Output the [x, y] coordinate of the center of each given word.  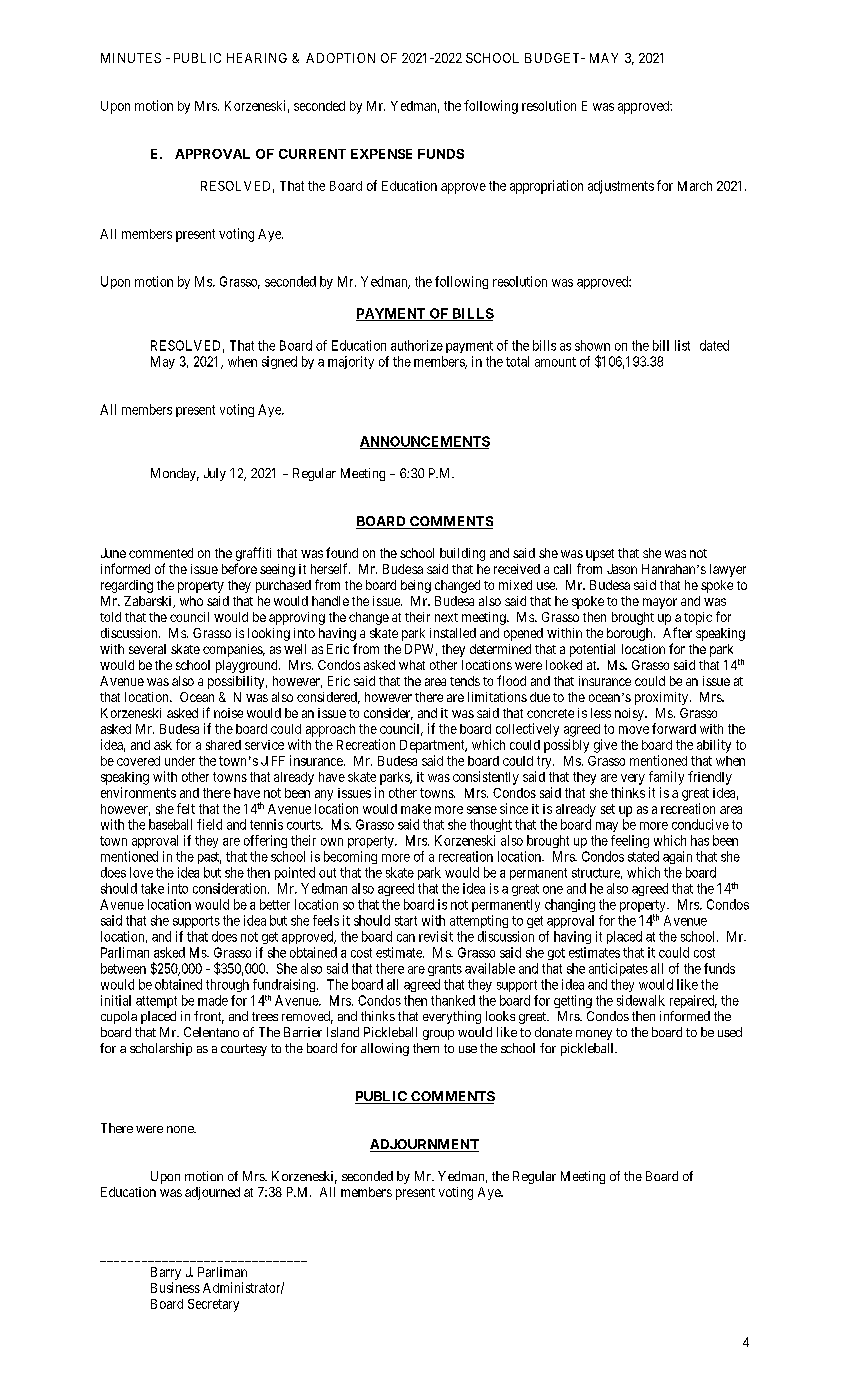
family [666, 778]
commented [161, 553]
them [426, 1048]
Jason [622, 569]
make [416, 809]
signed [279, 362]
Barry [166, 1273]
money [594, 1035]
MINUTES [131, 58]
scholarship [161, 1049]
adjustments [621, 187]
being [416, 586]
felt [186, 808]
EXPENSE [381, 154]
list [682, 345]
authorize [417, 345]
